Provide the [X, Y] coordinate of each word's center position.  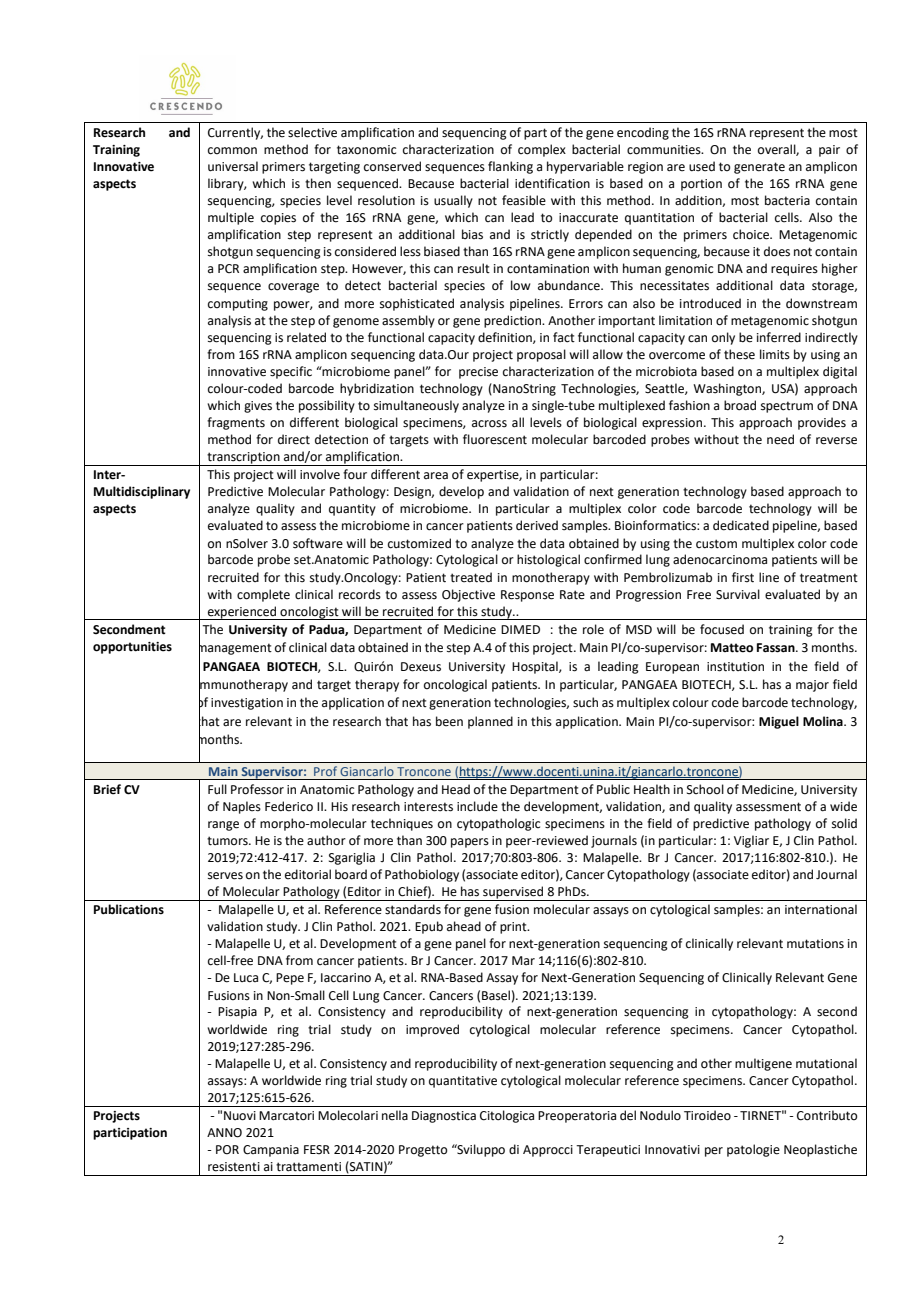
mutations [815, 944]
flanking [510, 167]
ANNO [224, 1133]
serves [225, 876]
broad [740, 405]
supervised [513, 893]
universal [233, 166]
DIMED [520, 629]
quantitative [463, 1082]
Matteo [732, 648]
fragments [236, 423]
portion [701, 185]
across [489, 424]
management [235, 649]
